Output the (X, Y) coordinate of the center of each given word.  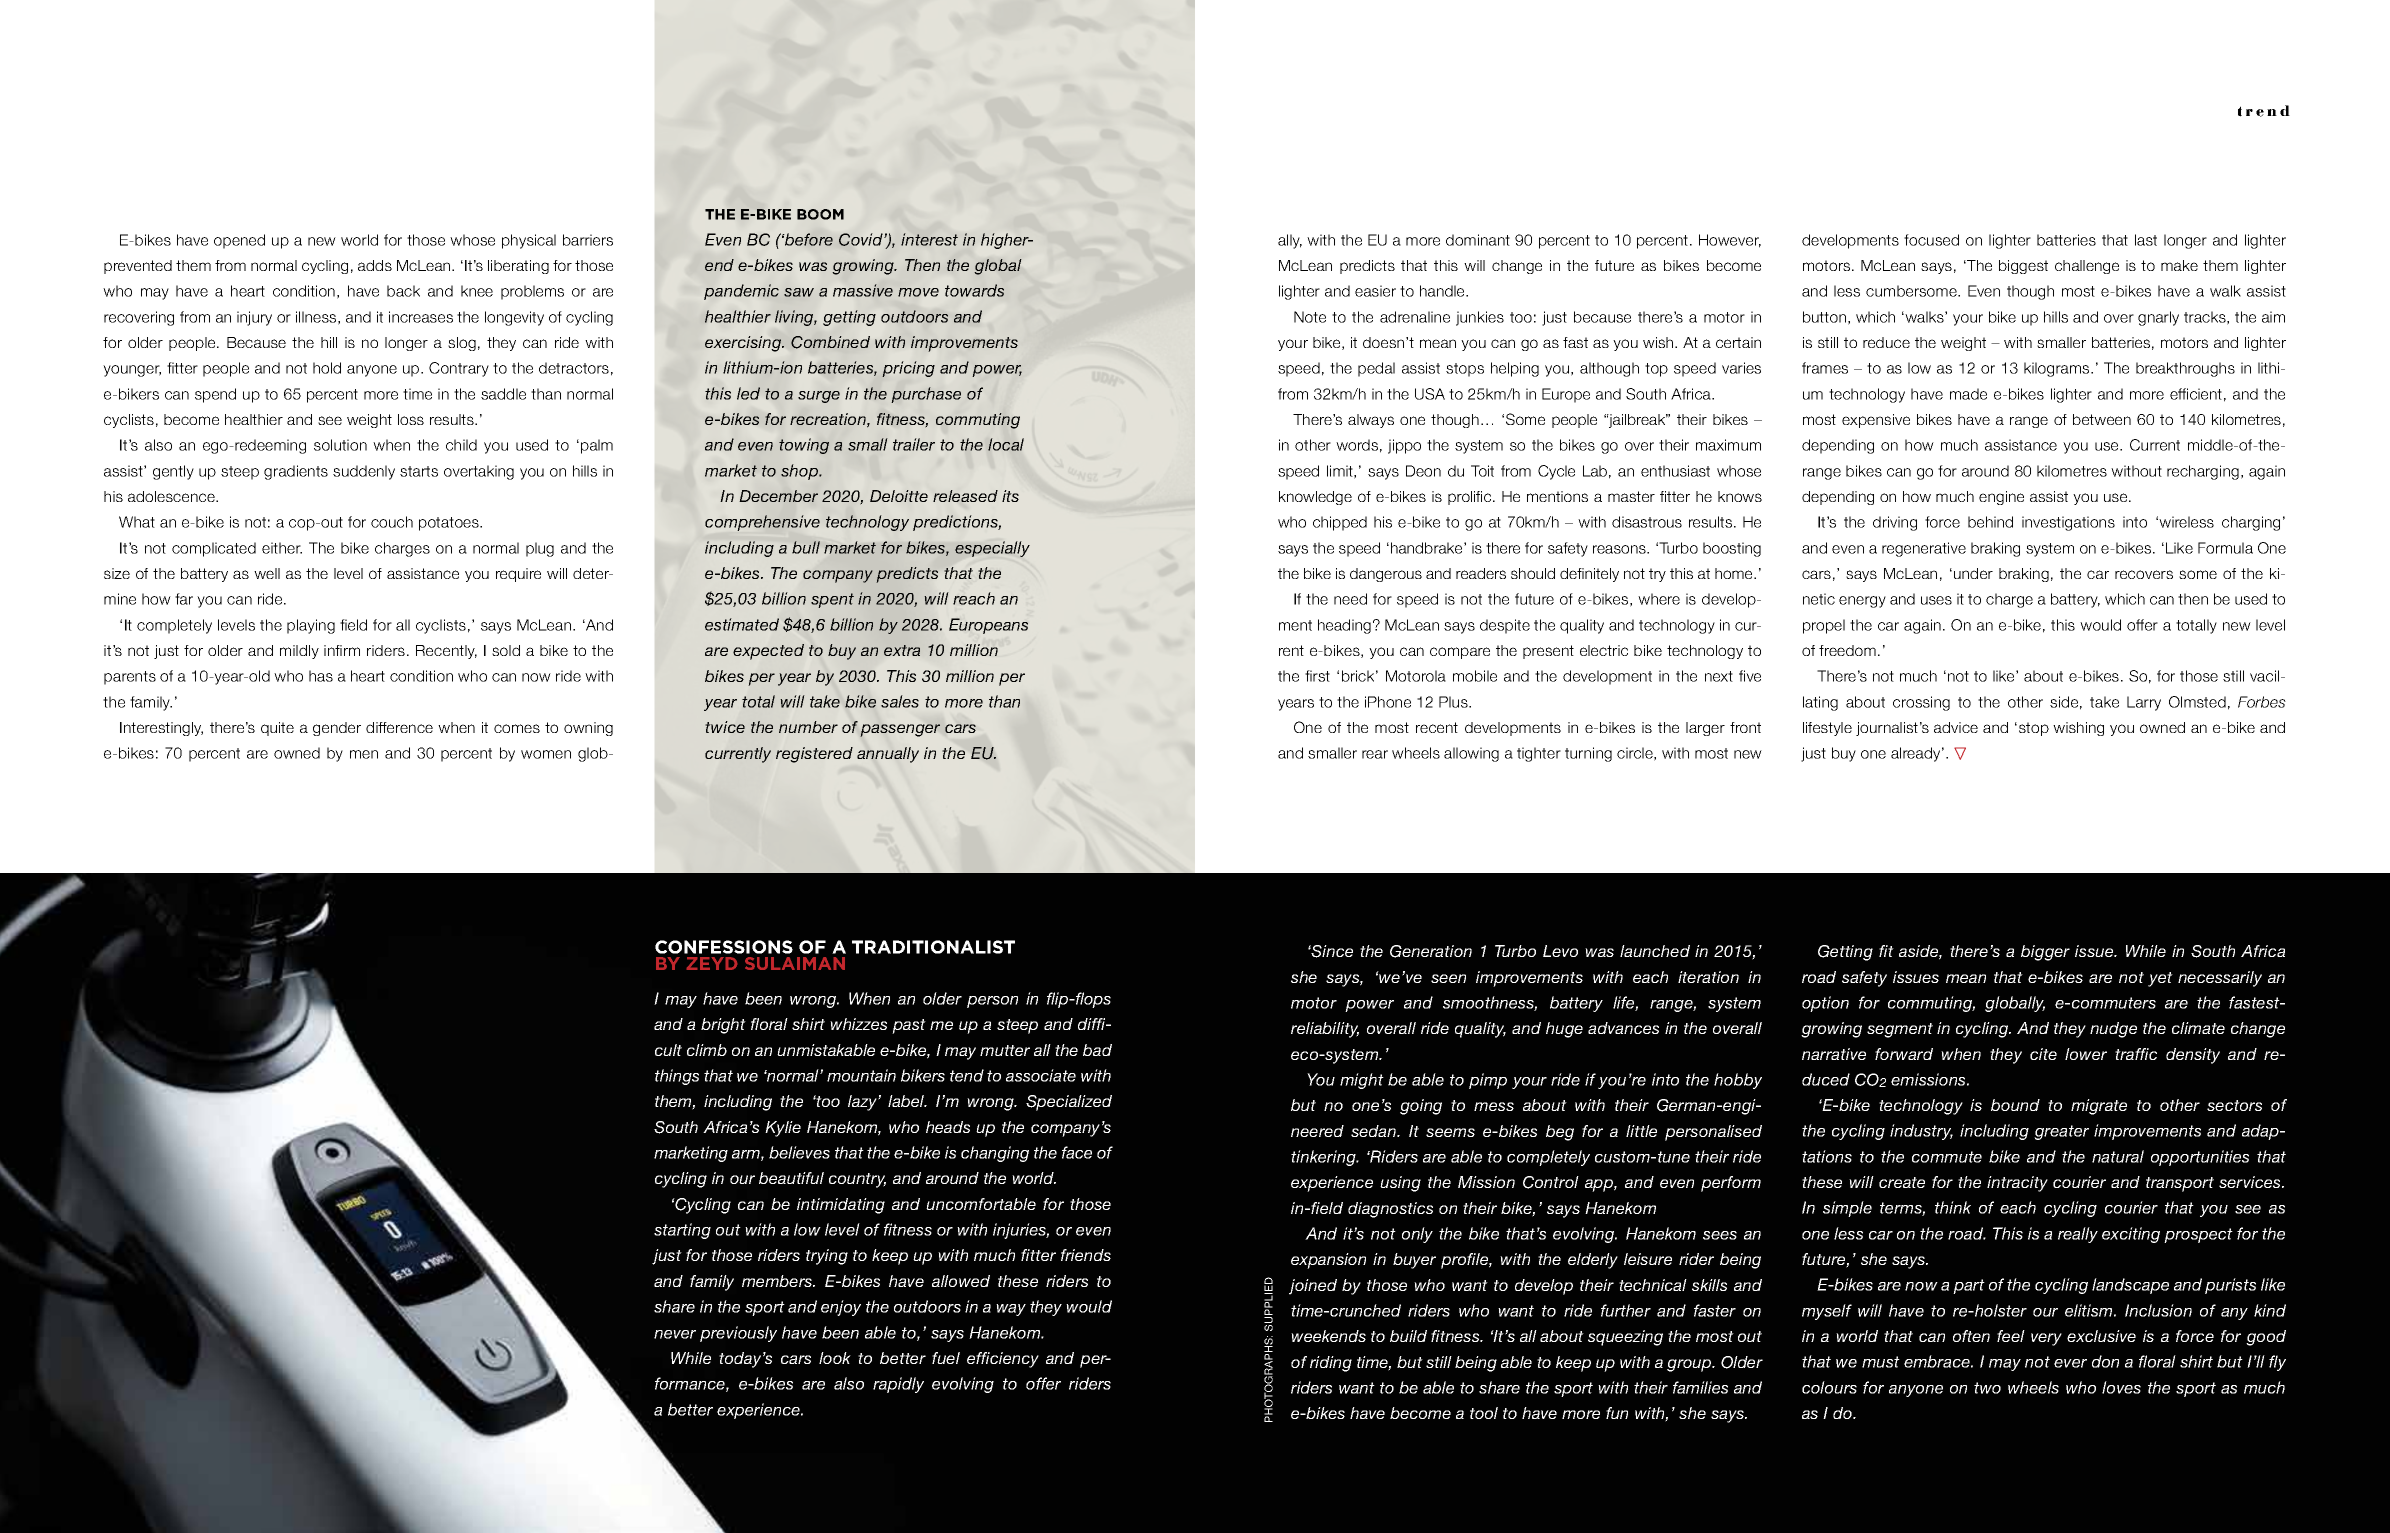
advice (1956, 727)
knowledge (1315, 498)
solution (340, 445)
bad (1097, 1050)
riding (1331, 1364)
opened (239, 241)
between (2102, 419)
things (677, 1077)
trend (2264, 111)
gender (337, 729)
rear (1375, 754)
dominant (1478, 240)
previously (738, 1334)
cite (2043, 1054)
